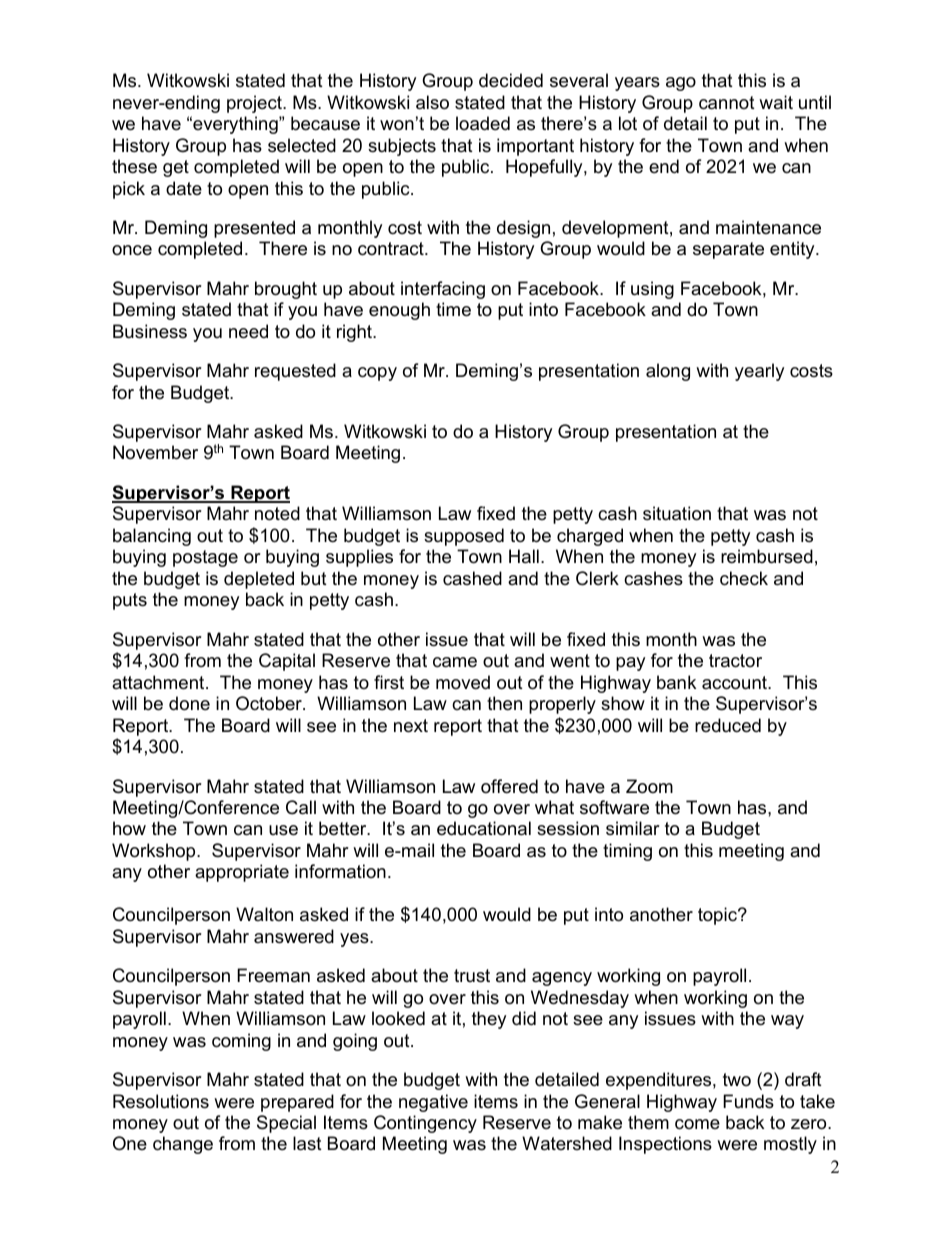 Image resolution: width=952 pixels, height=1233 pixels. What do you see at coordinates (259, 580) in the screenshot?
I see `depleted` at bounding box center [259, 580].
